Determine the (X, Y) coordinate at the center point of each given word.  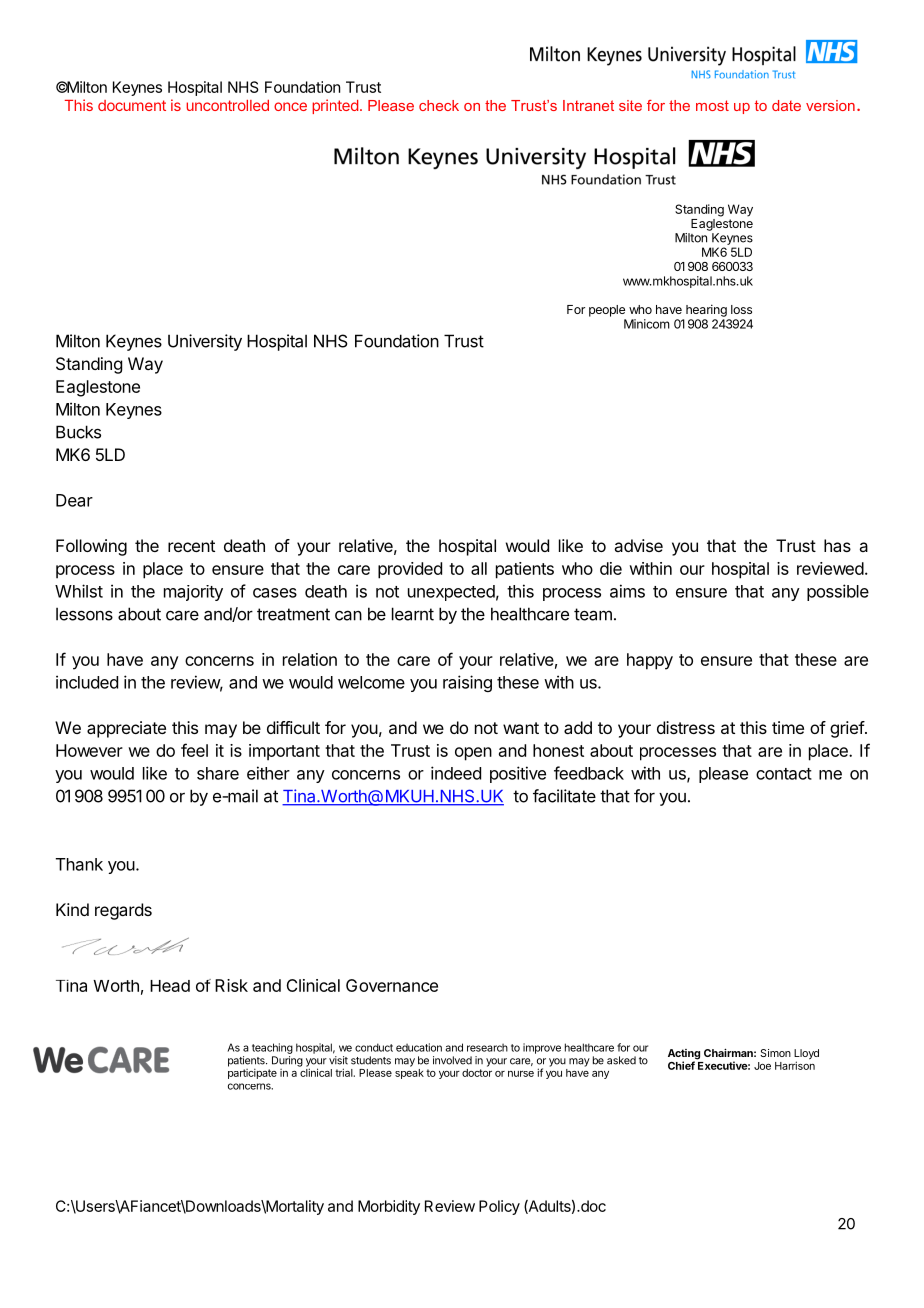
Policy (499, 1207)
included (87, 682)
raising (467, 683)
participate (252, 1073)
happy (650, 661)
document (132, 105)
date (786, 105)
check (439, 105)
